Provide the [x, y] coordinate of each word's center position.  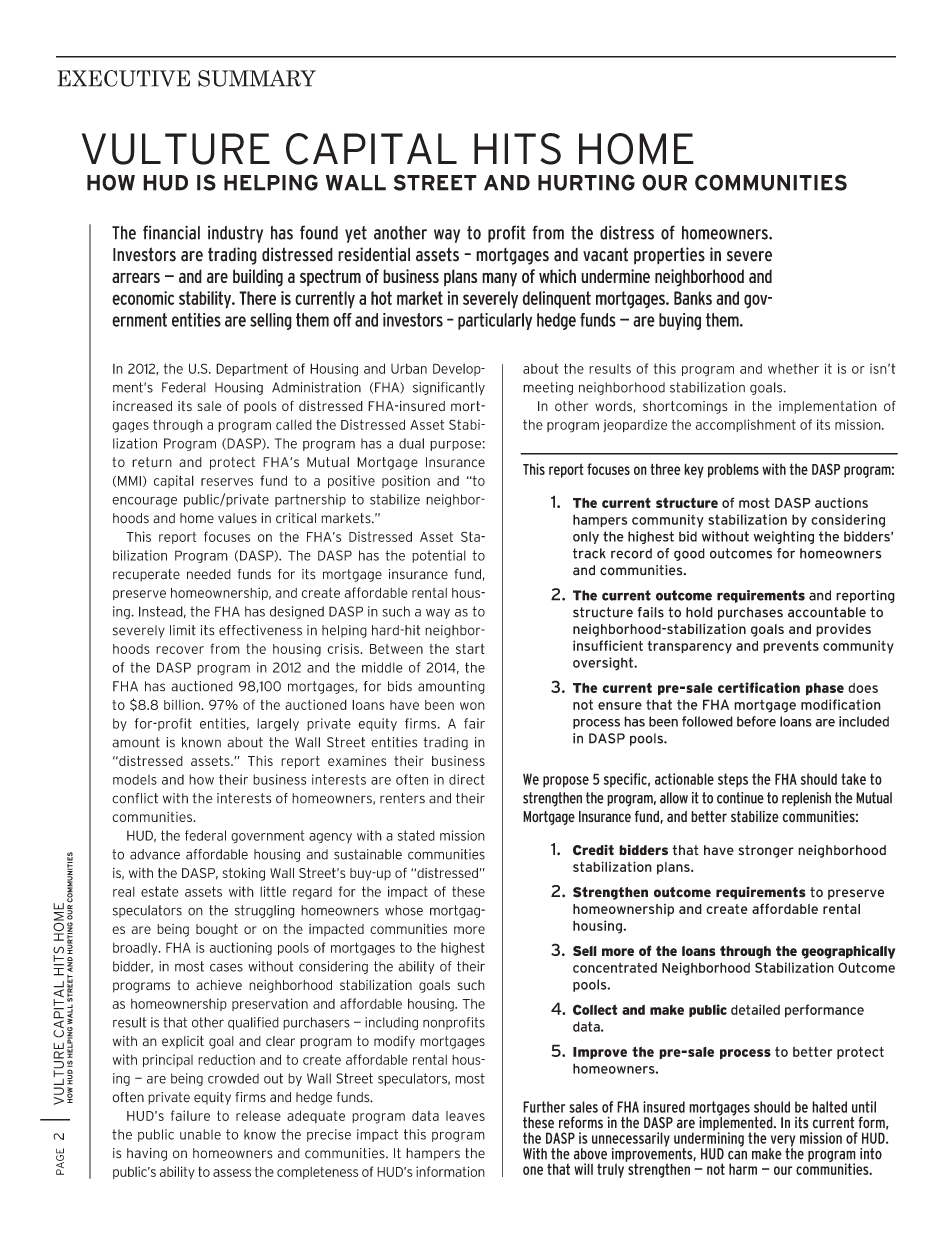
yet [356, 234]
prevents [791, 646]
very [782, 1142]
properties [669, 256]
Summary [257, 78]
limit [183, 630]
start [470, 649]
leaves [465, 1116]
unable [200, 1134]
